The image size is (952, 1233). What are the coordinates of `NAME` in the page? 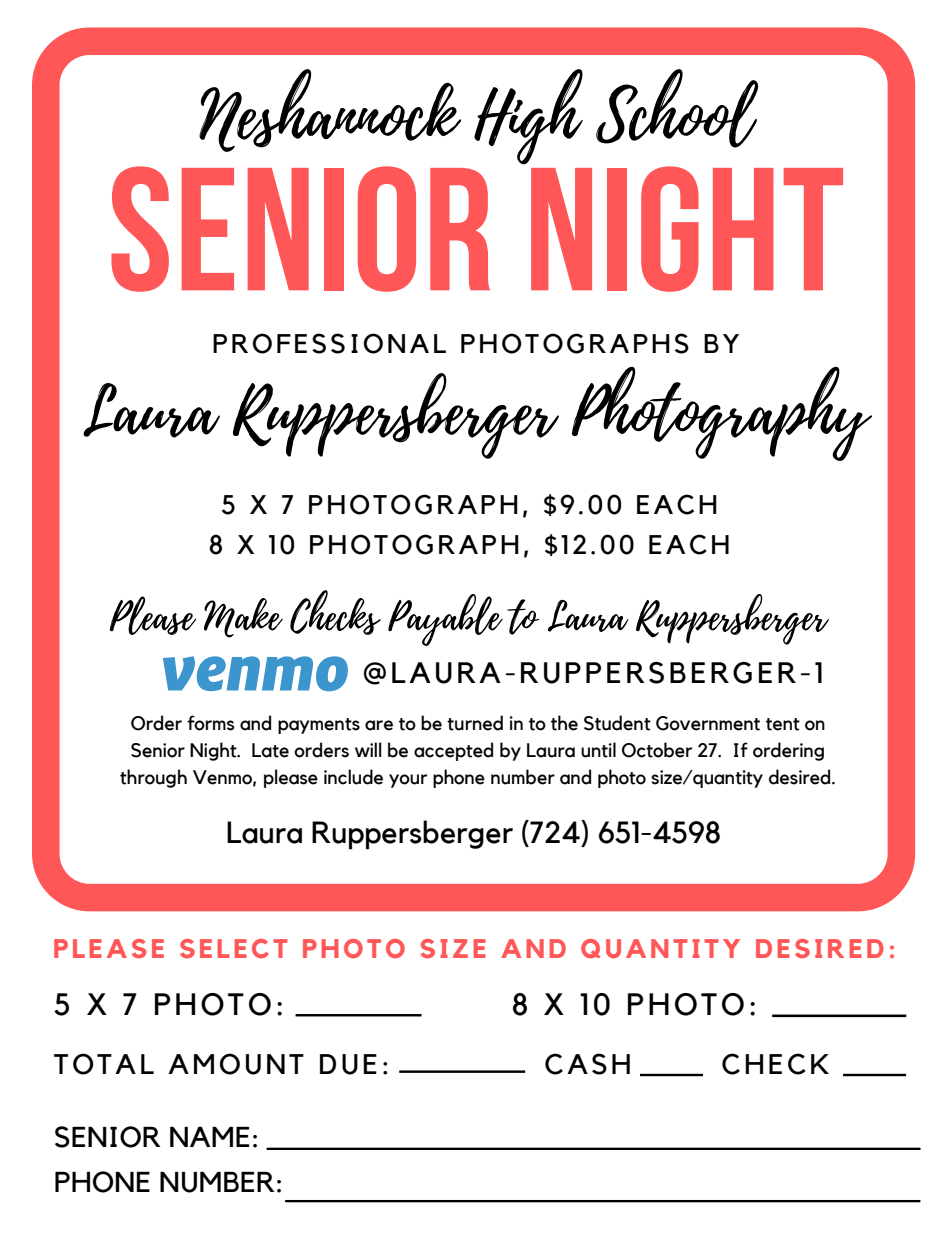 It's located at (209, 1137).
